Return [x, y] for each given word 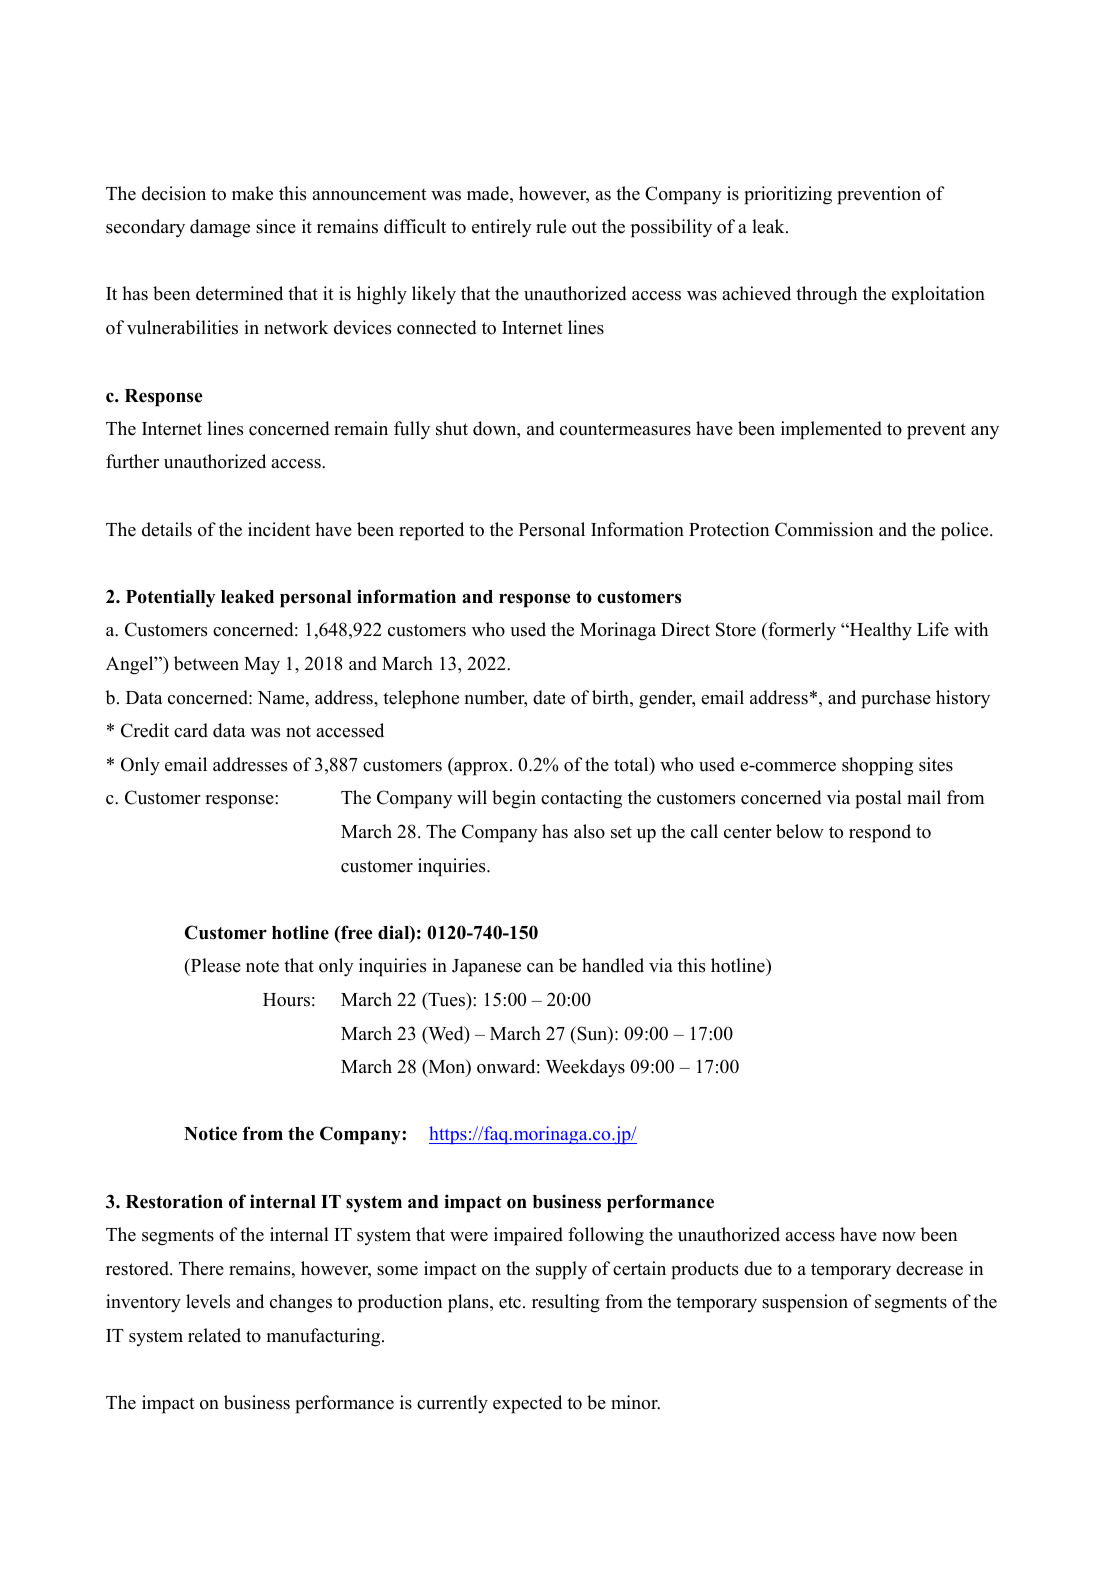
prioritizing [788, 195]
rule [551, 226]
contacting [581, 799]
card [191, 730]
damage [220, 228]
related [214, 1335]
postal [878, 799]
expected [527, 1404]
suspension [805, 1303]
